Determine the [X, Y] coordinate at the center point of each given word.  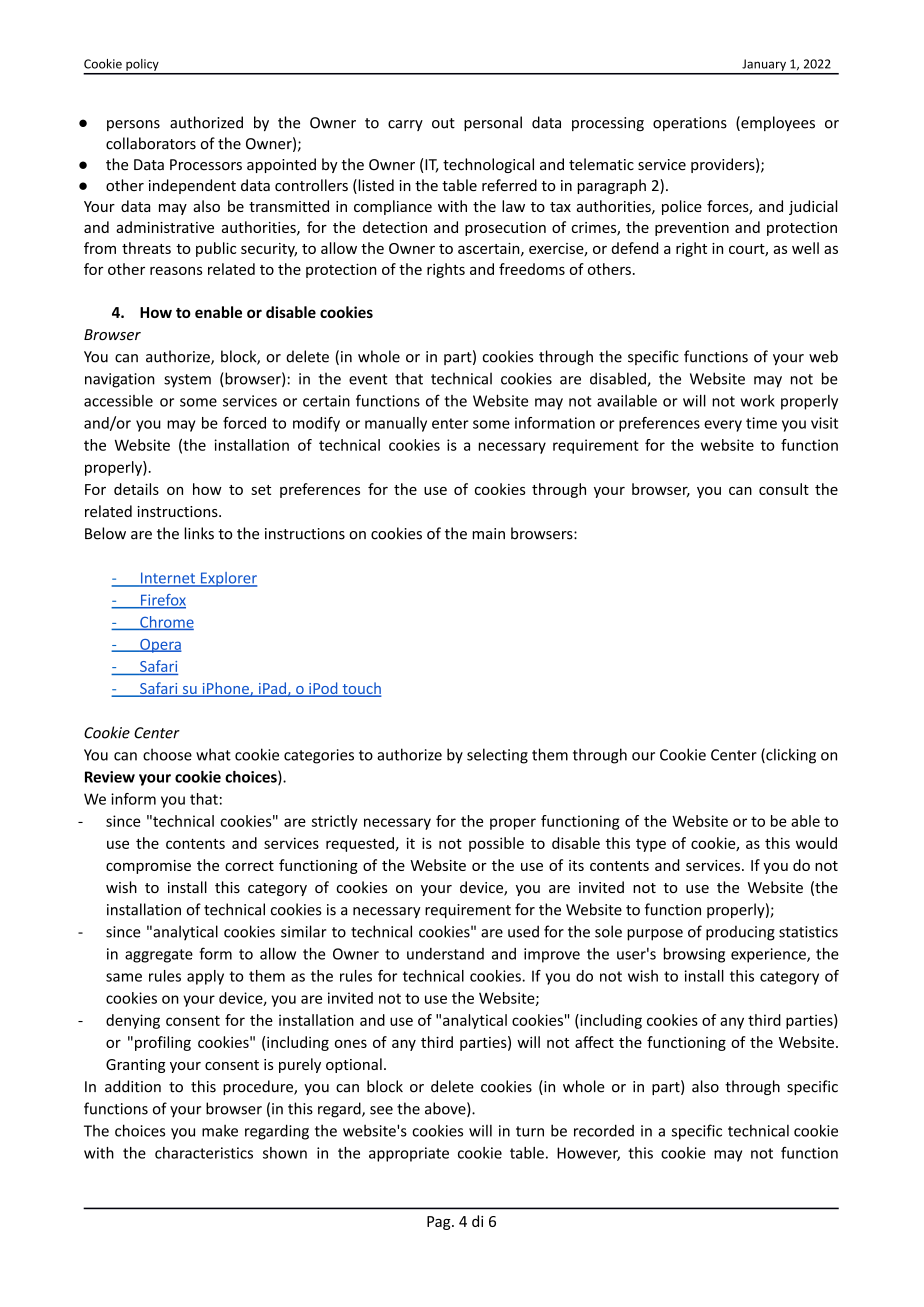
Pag [440, 1223]
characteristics [204, 1153]
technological [488, 165]
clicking [790, 756]
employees [777, 123]
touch [361, 689]
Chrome [166, 623]
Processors [206, 165]
